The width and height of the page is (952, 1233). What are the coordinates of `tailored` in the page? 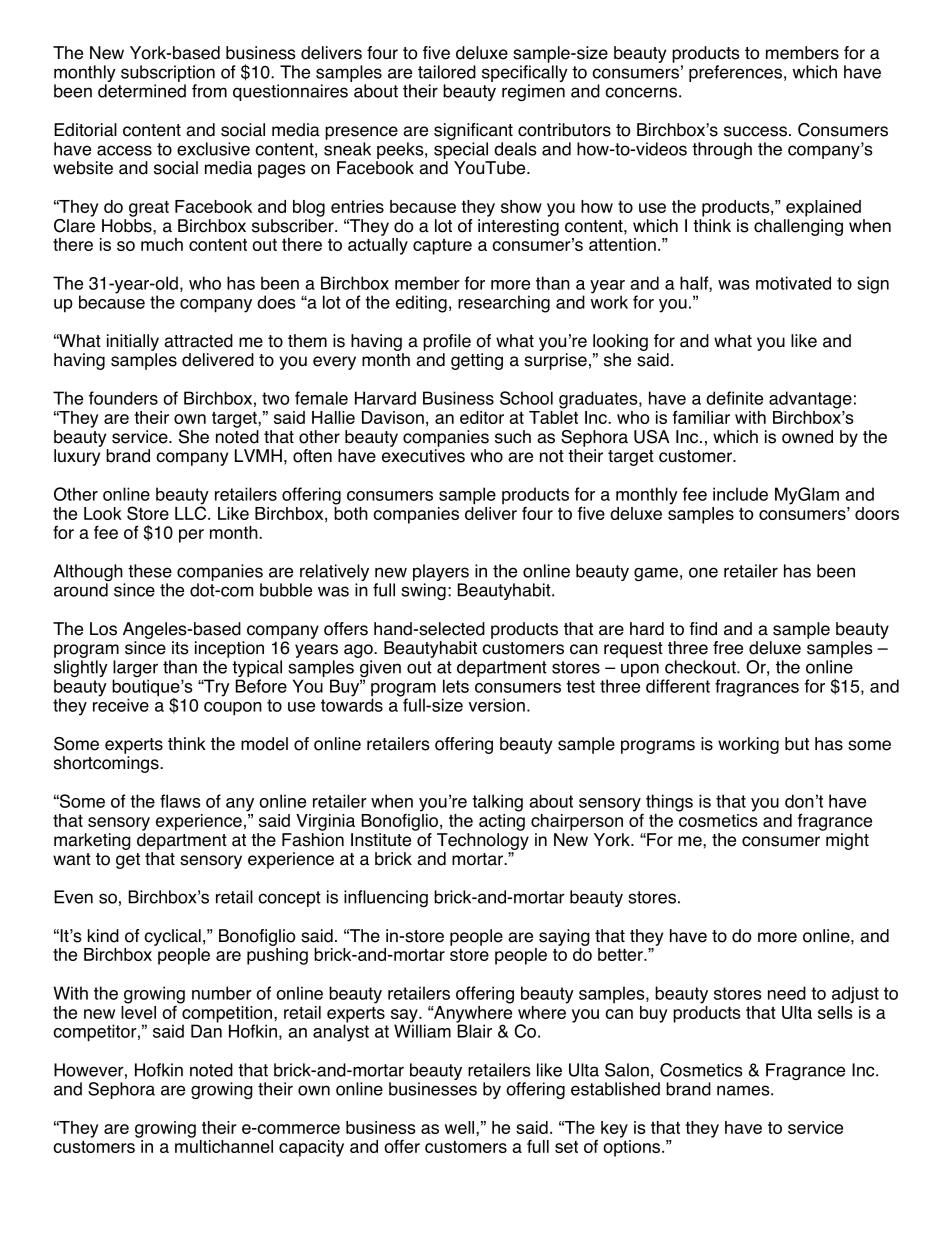 It's located at (447, 72).
